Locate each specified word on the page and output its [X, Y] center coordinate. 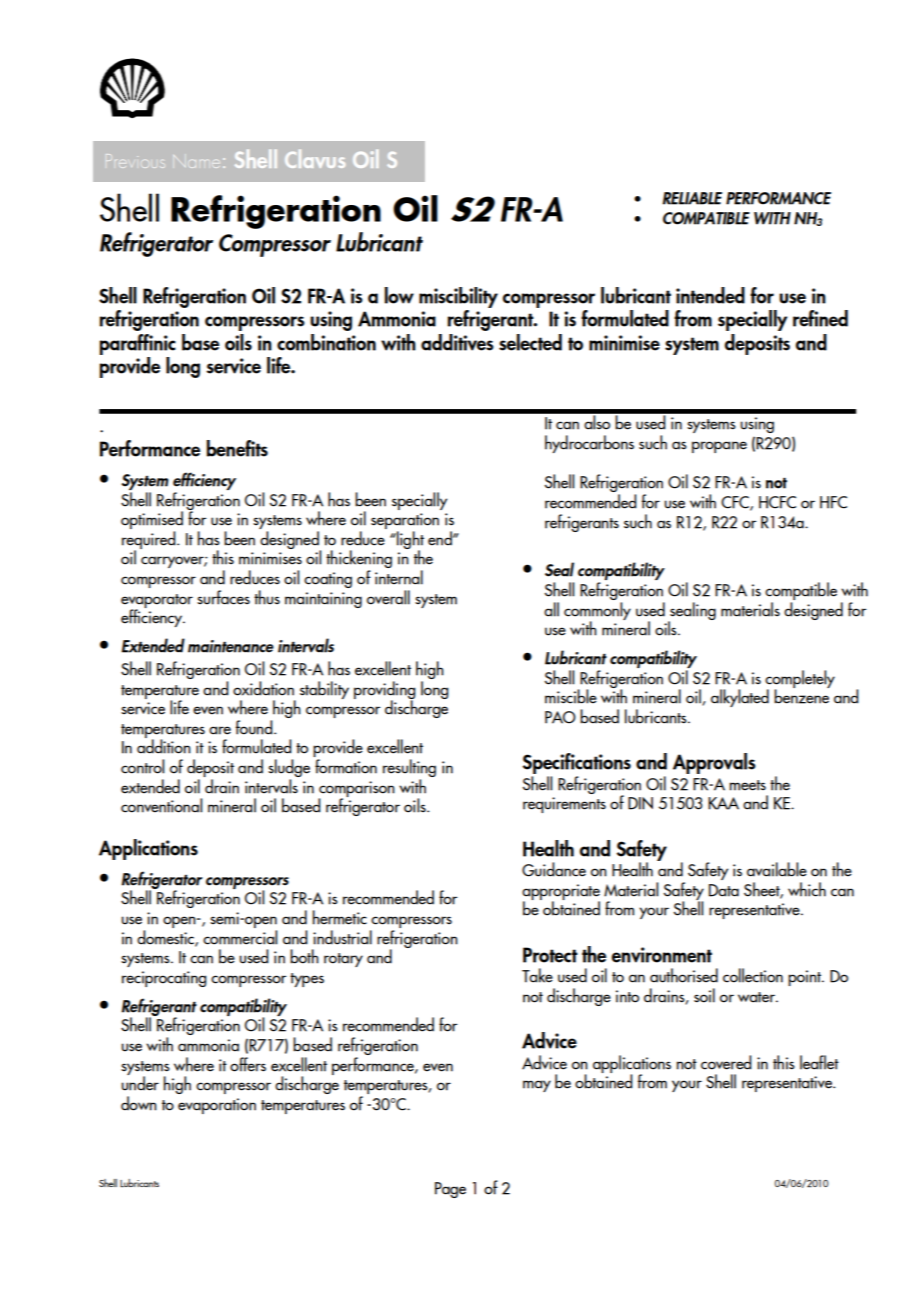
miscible [571, 696]
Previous [135, 161]
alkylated [740, 698]
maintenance [231, 646]
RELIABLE [692, 198]
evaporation [217, 1106]
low [399, 295]
